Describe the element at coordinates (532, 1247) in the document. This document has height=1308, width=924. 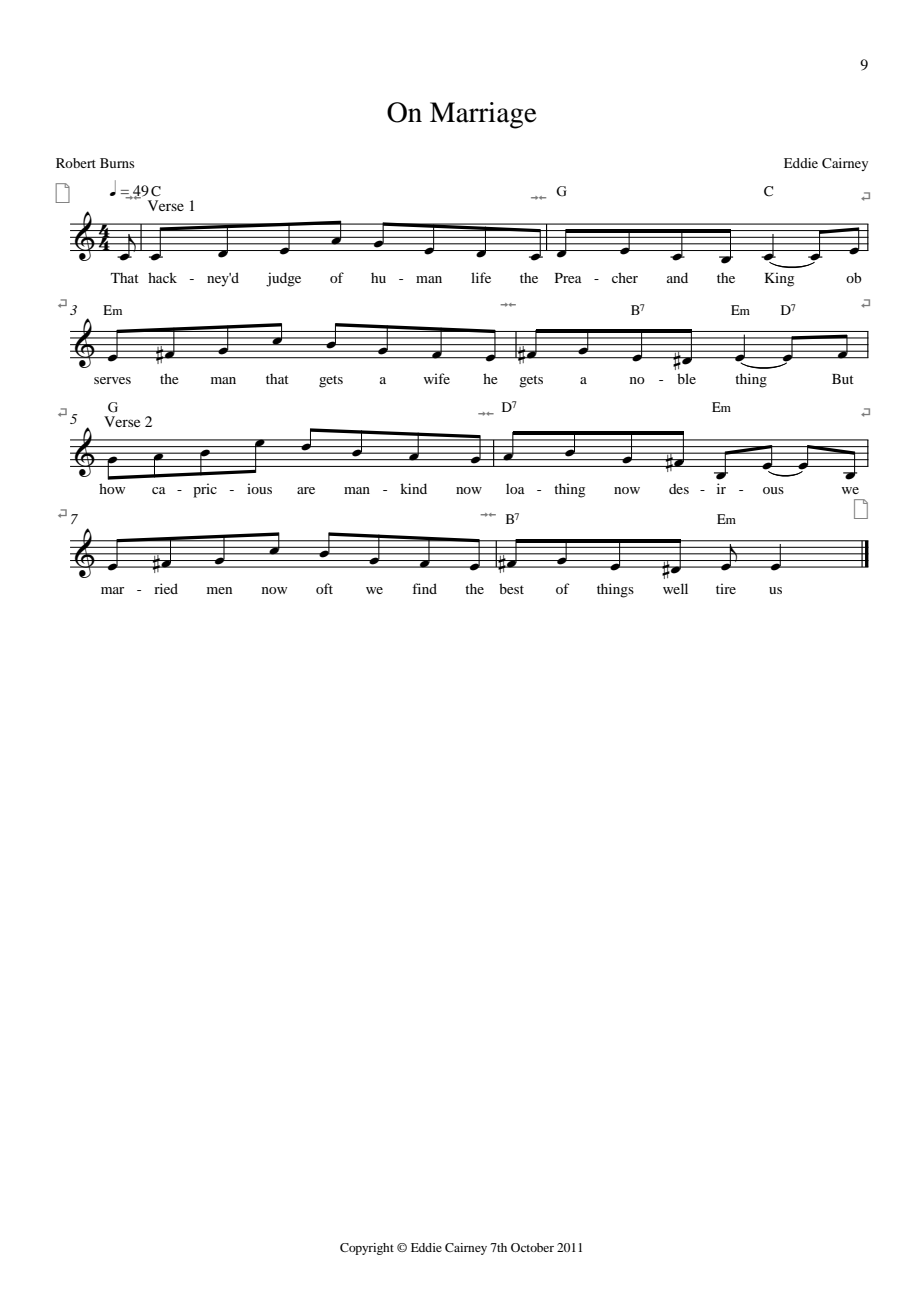
I see `October` at that location.
